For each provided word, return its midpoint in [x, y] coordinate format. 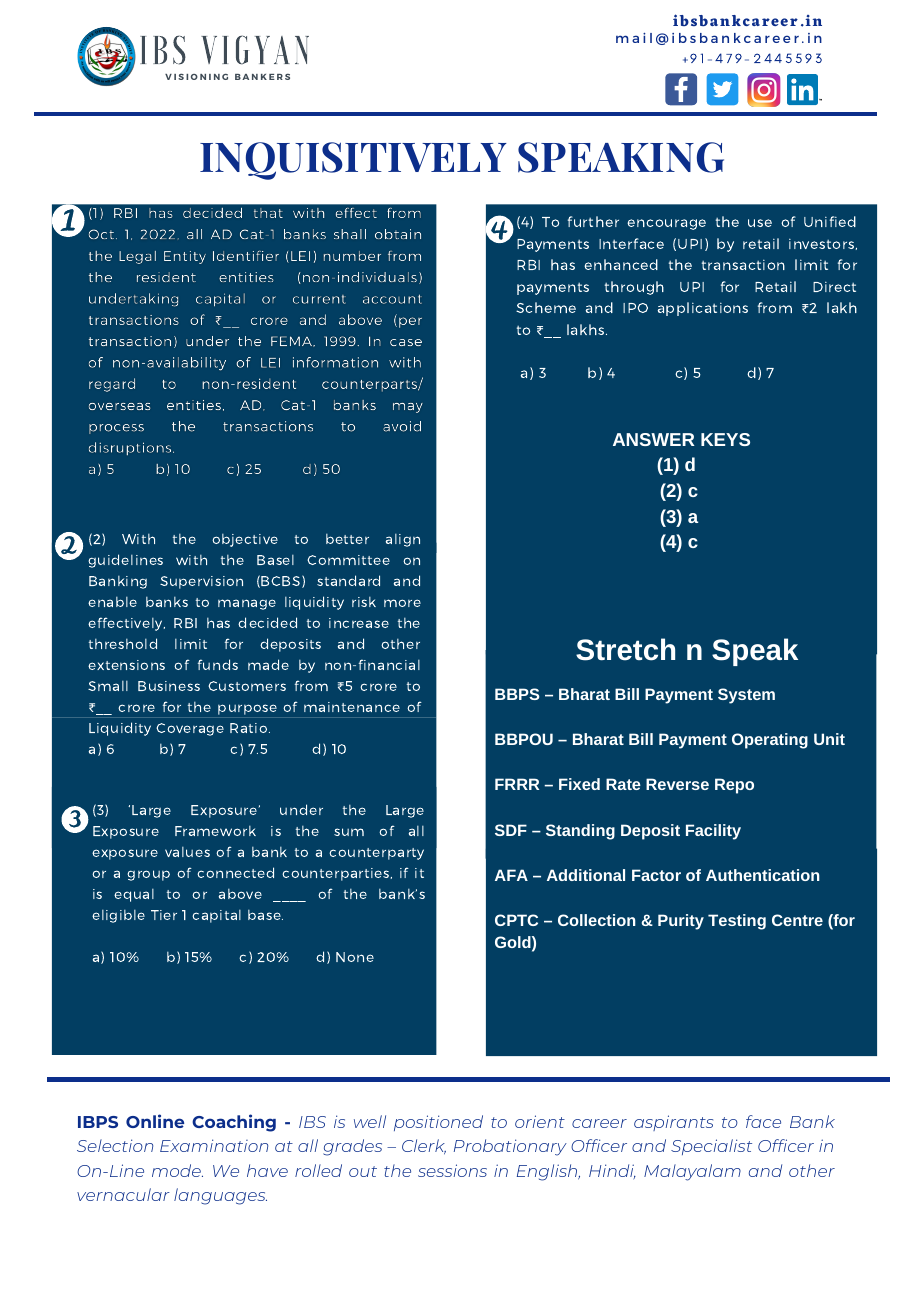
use [760, 223]
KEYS [725, 439]
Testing [737, 922]
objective [245, 540]
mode [177, 1170]
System [746, 696]
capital [216, 916]
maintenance [352, 707]
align [403, 540]
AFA [511, 875]
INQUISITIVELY [353, 161]
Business [169, 686]
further [593, 221]
